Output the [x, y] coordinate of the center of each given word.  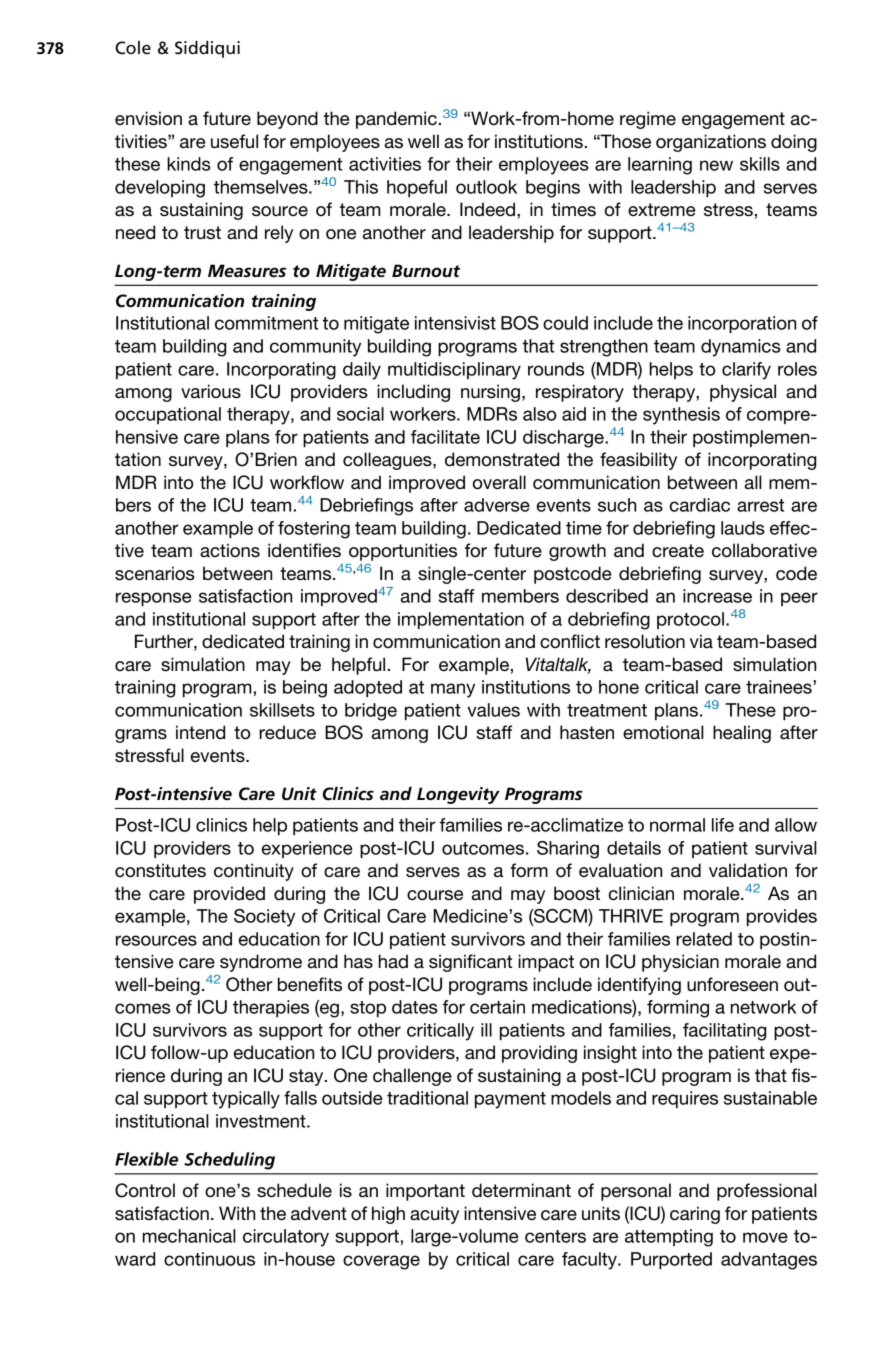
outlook [486, 187]
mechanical [189, 1236]
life [723, 825]
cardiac [700, 505]
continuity [254, 872]
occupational [168, 415]
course [435, 895]
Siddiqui [207, 49]
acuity [434, 1215]
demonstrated [502, 459]
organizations [711, 143]
